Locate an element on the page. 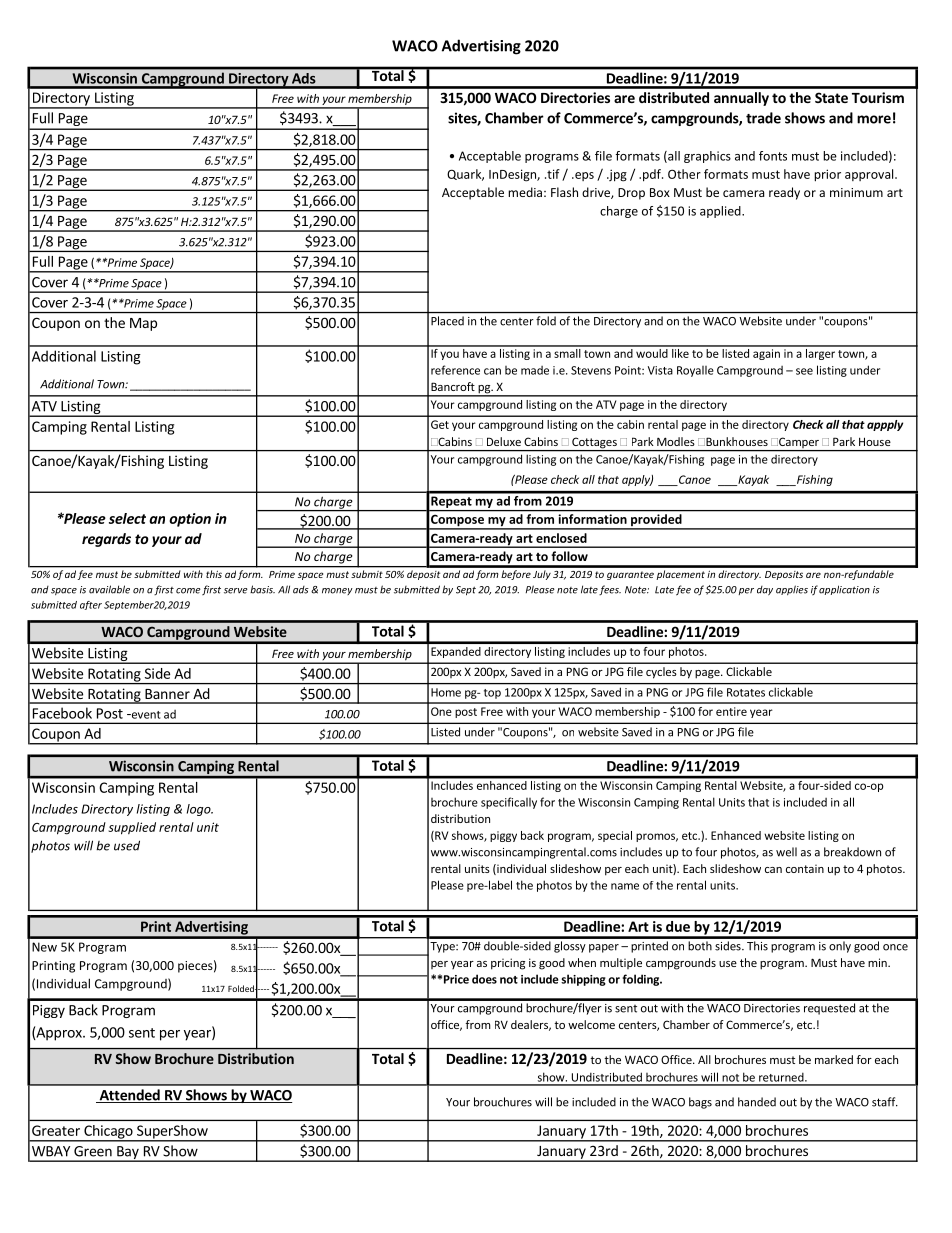  tif is located at coordinates (552, 174).
